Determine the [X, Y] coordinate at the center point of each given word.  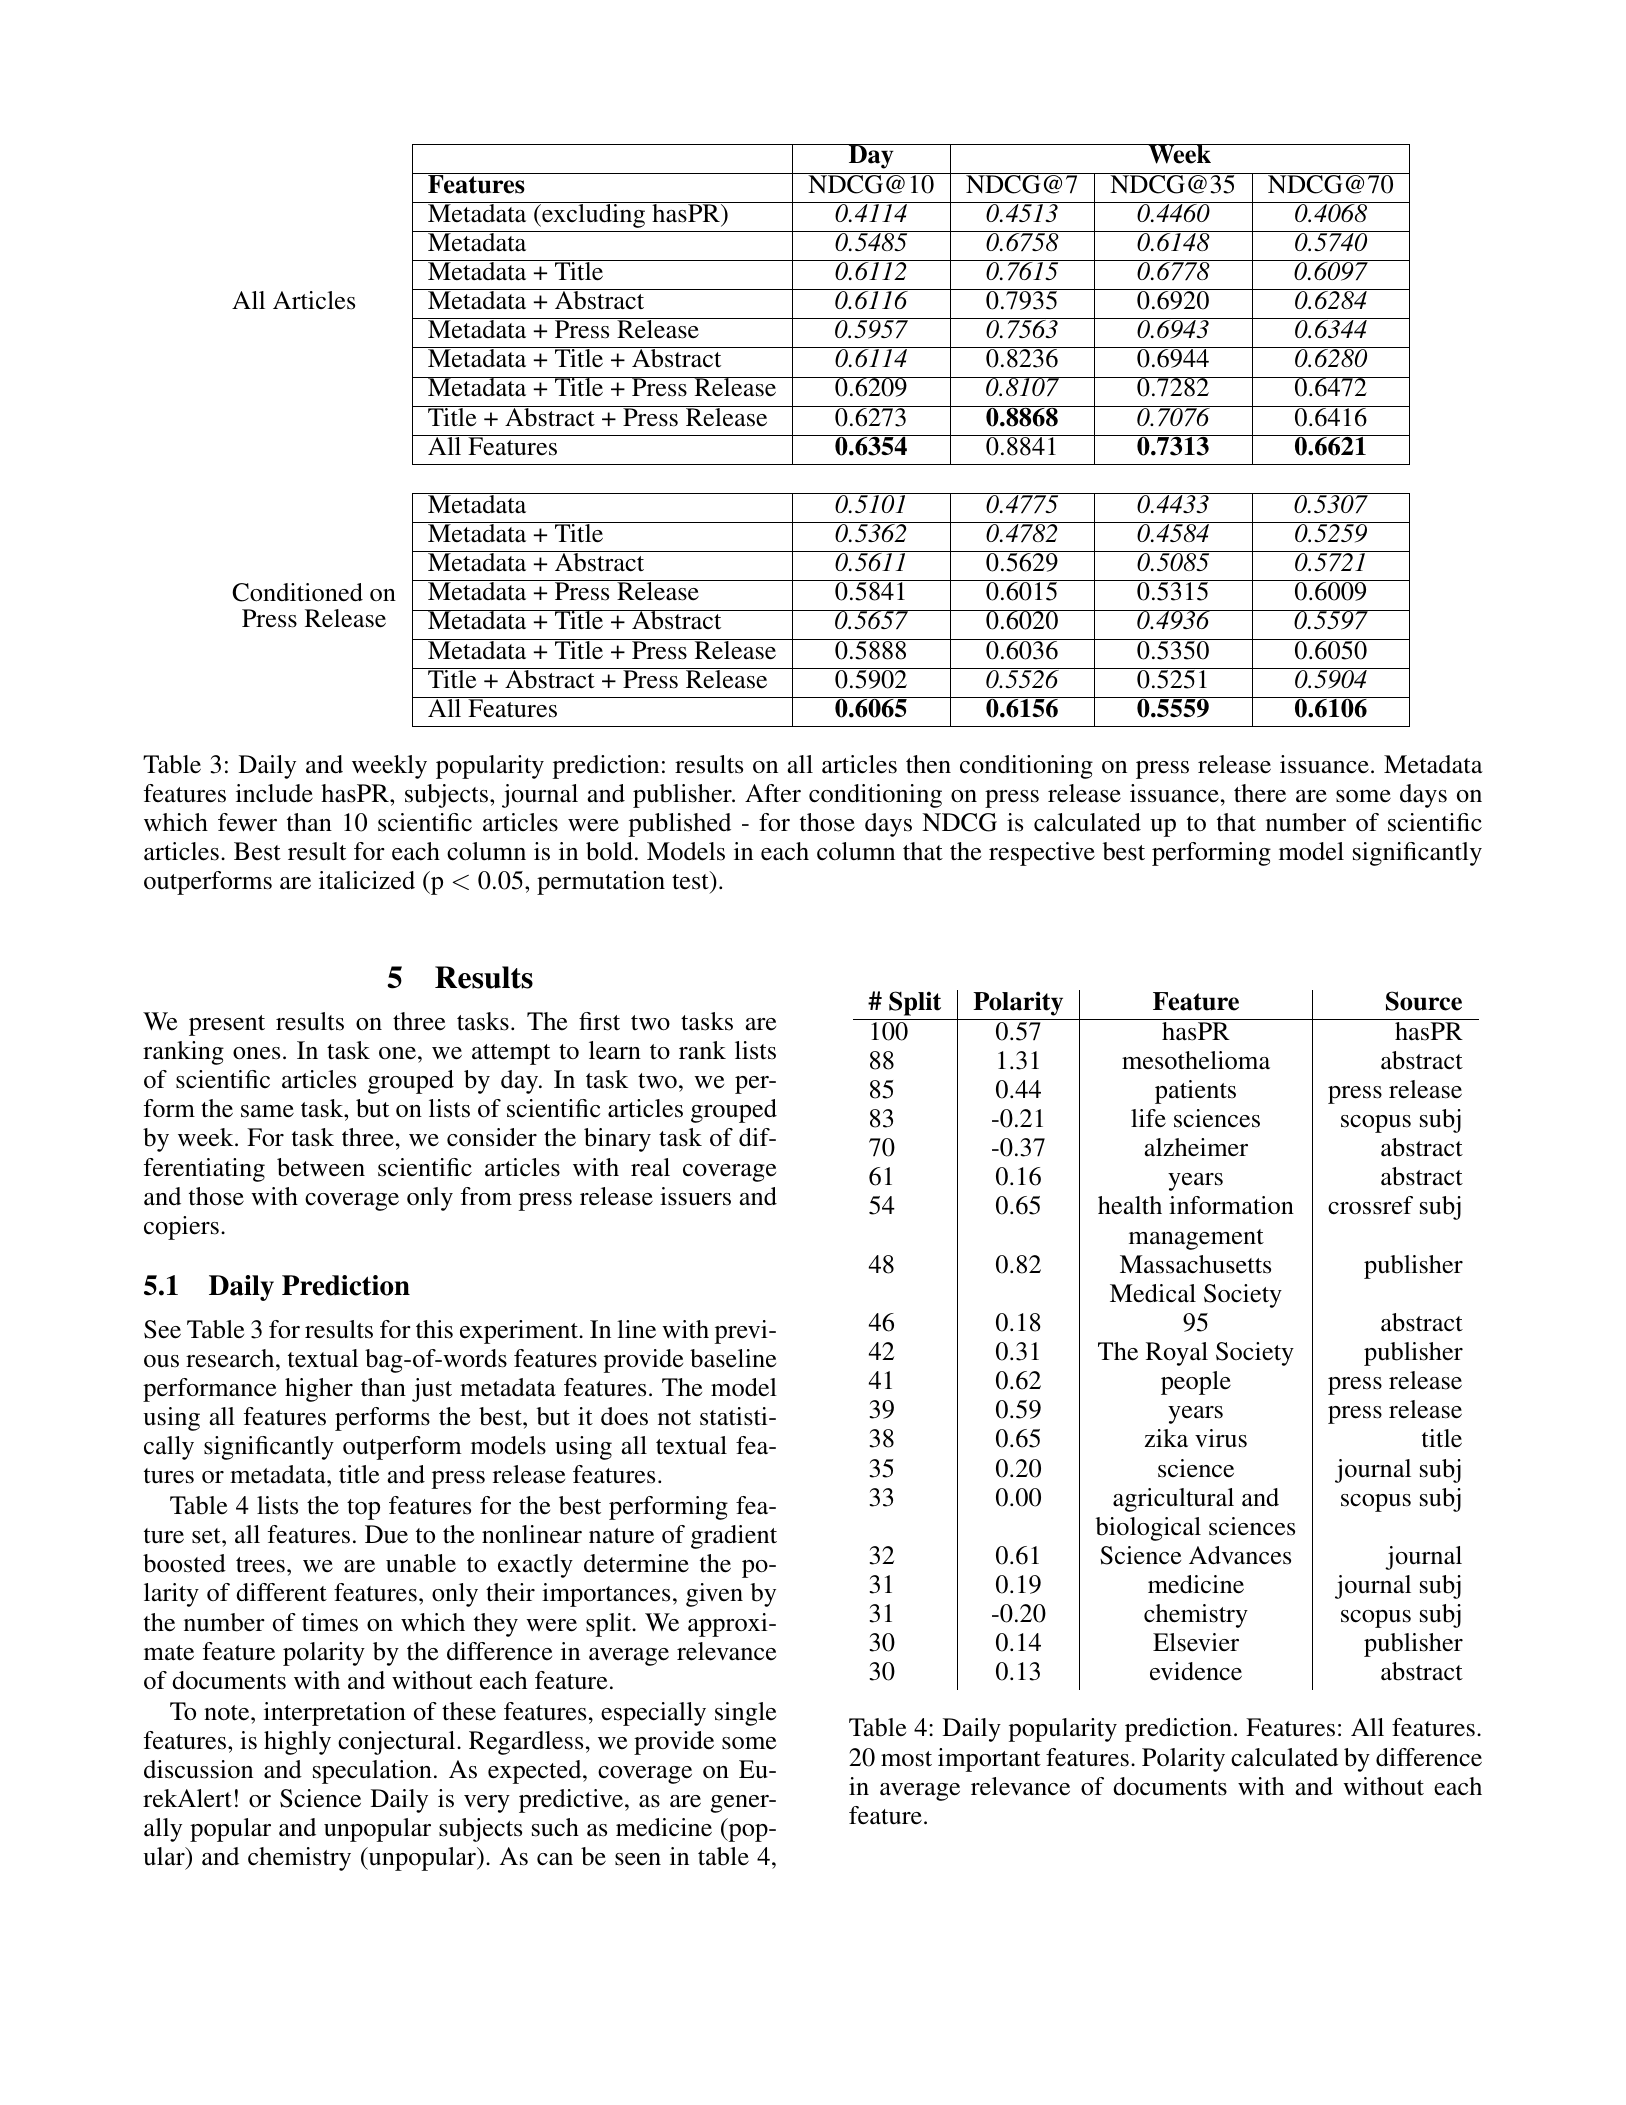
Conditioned [297, 592]
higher [319, 1390]
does [624, 1416]
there [1260, 793]
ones [256, 1053]
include [274, 793]
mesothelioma [1196, 1060]
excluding [594, 215]
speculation [372, 1772]
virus [1221, 1438]
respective [1042, 854]
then [928, 764]
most [906, 1759]
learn [615, 1050]
